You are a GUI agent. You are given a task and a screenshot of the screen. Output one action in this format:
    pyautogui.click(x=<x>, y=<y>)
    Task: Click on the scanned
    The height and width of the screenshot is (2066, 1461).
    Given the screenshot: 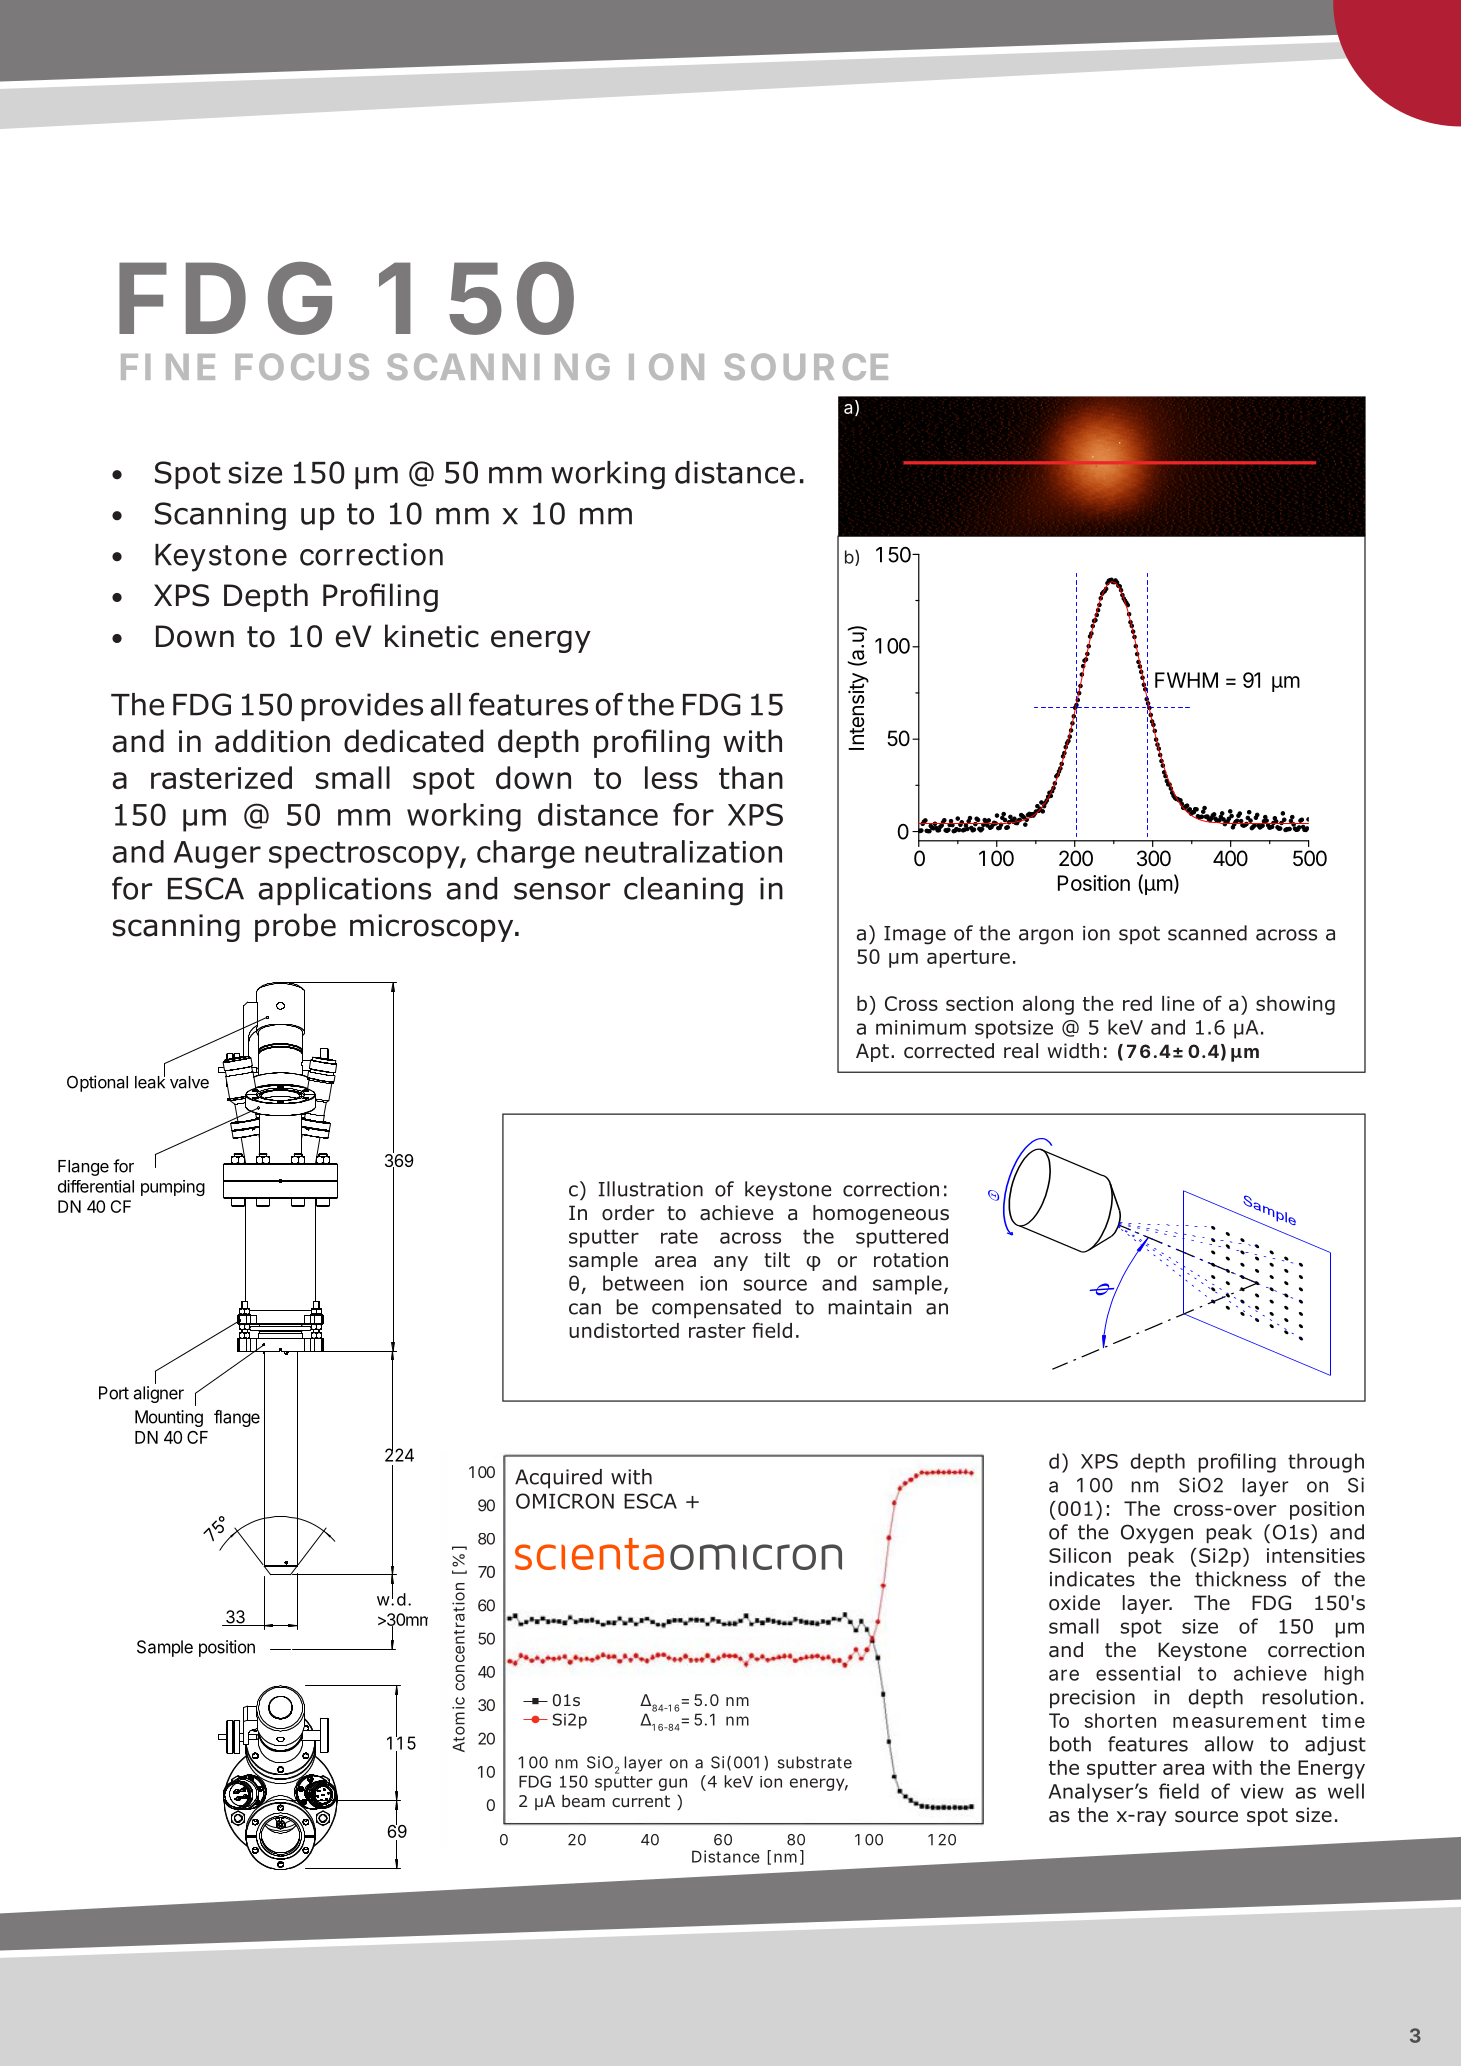 What is the action you would take?
    pyautogui.click(x=1207, y=933)
